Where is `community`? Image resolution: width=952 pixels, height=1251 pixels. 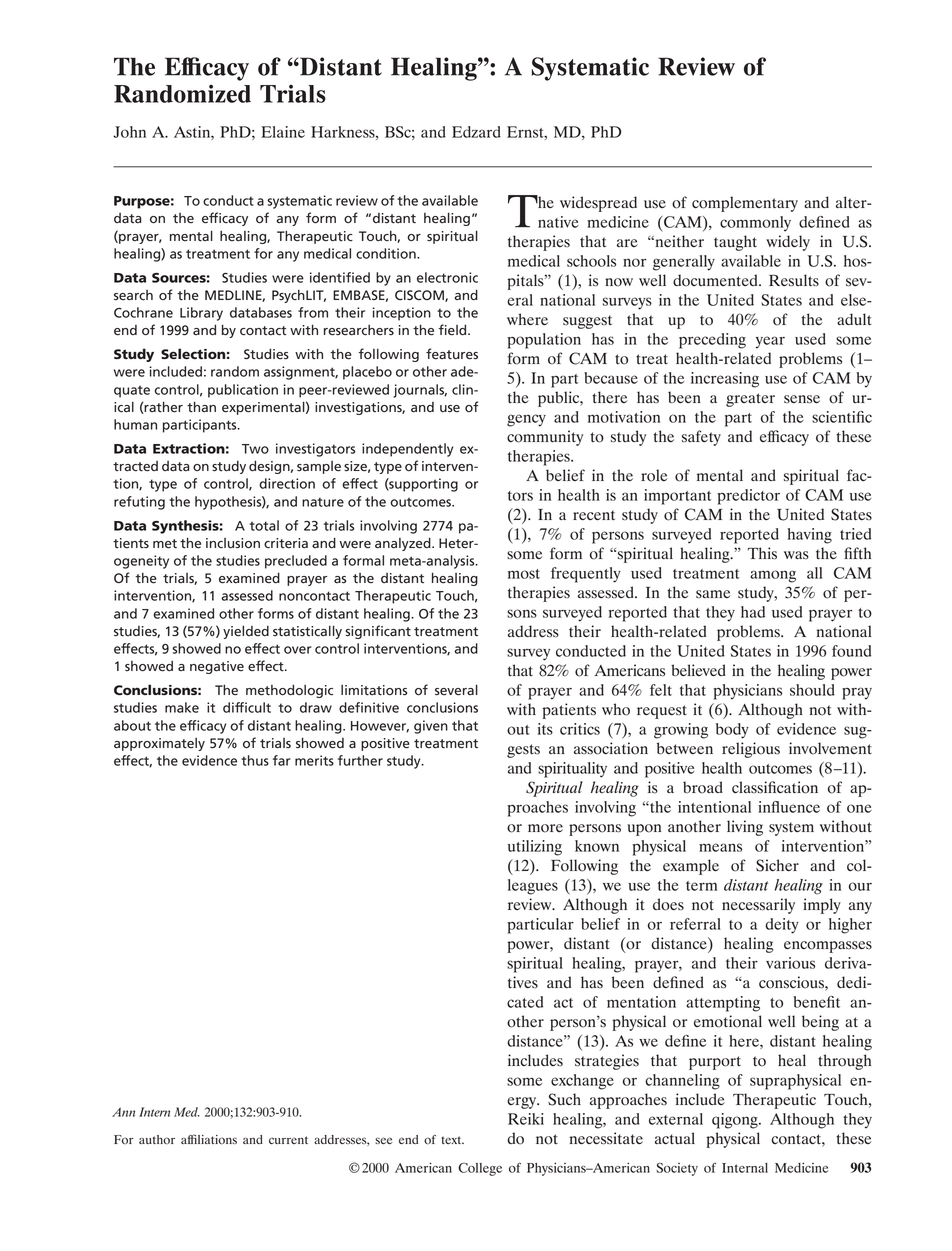
community is located at coordinates (545, 438).
